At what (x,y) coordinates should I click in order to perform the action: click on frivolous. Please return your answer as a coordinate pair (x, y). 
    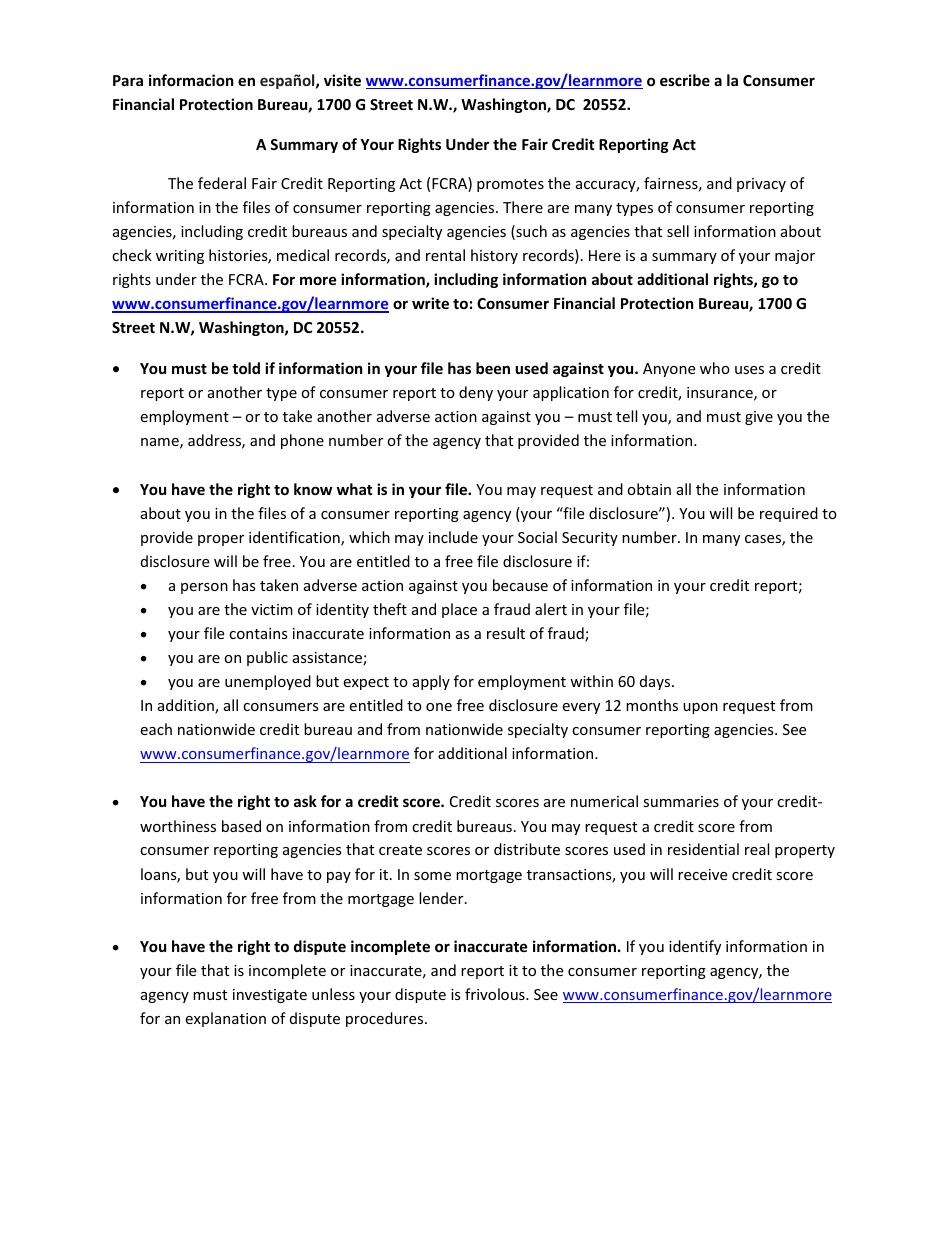
    Looking at the image, I should click on (496, 994).
